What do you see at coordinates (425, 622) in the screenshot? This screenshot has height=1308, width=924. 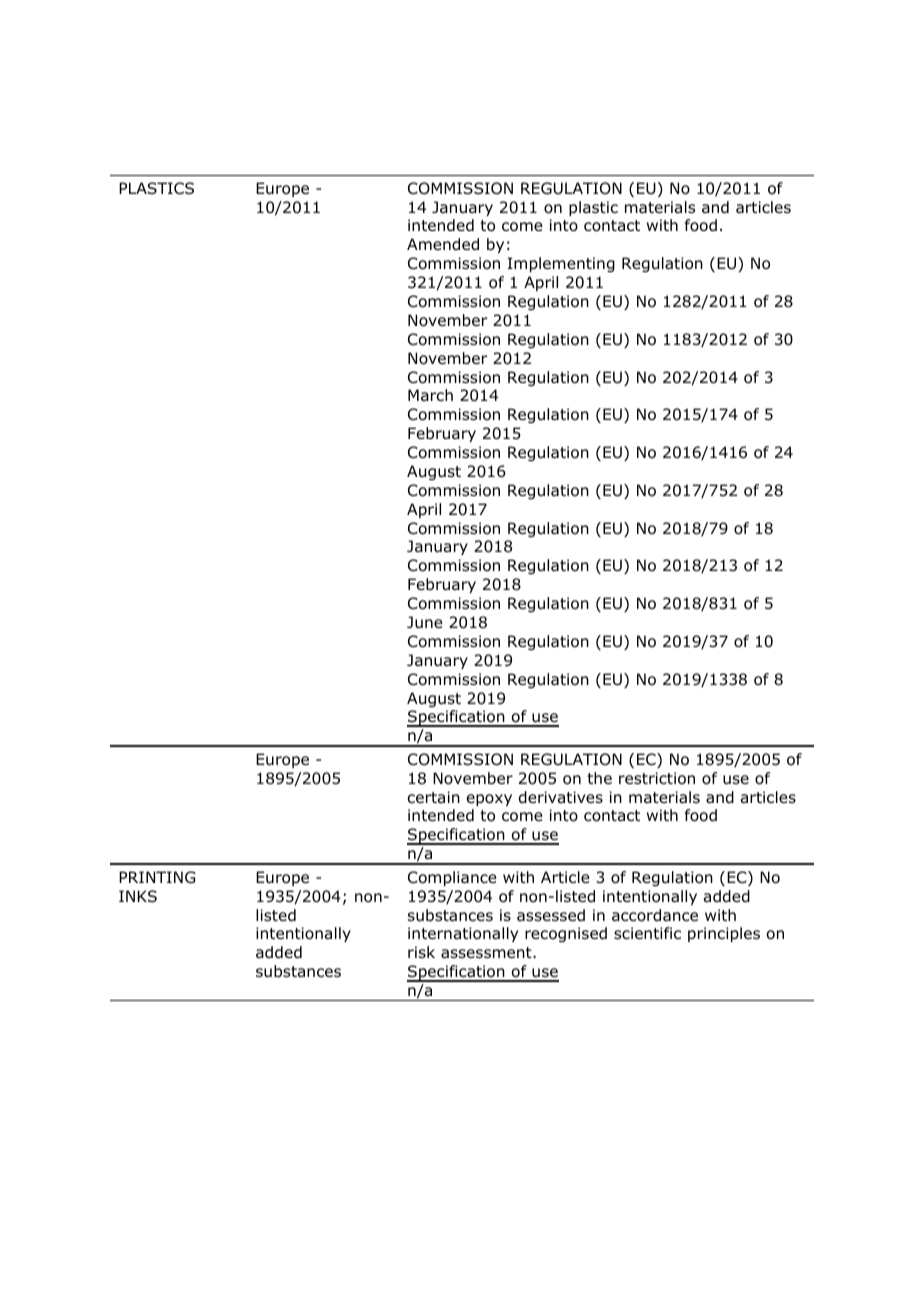 I see `June` at bounding box center [425, 622].
